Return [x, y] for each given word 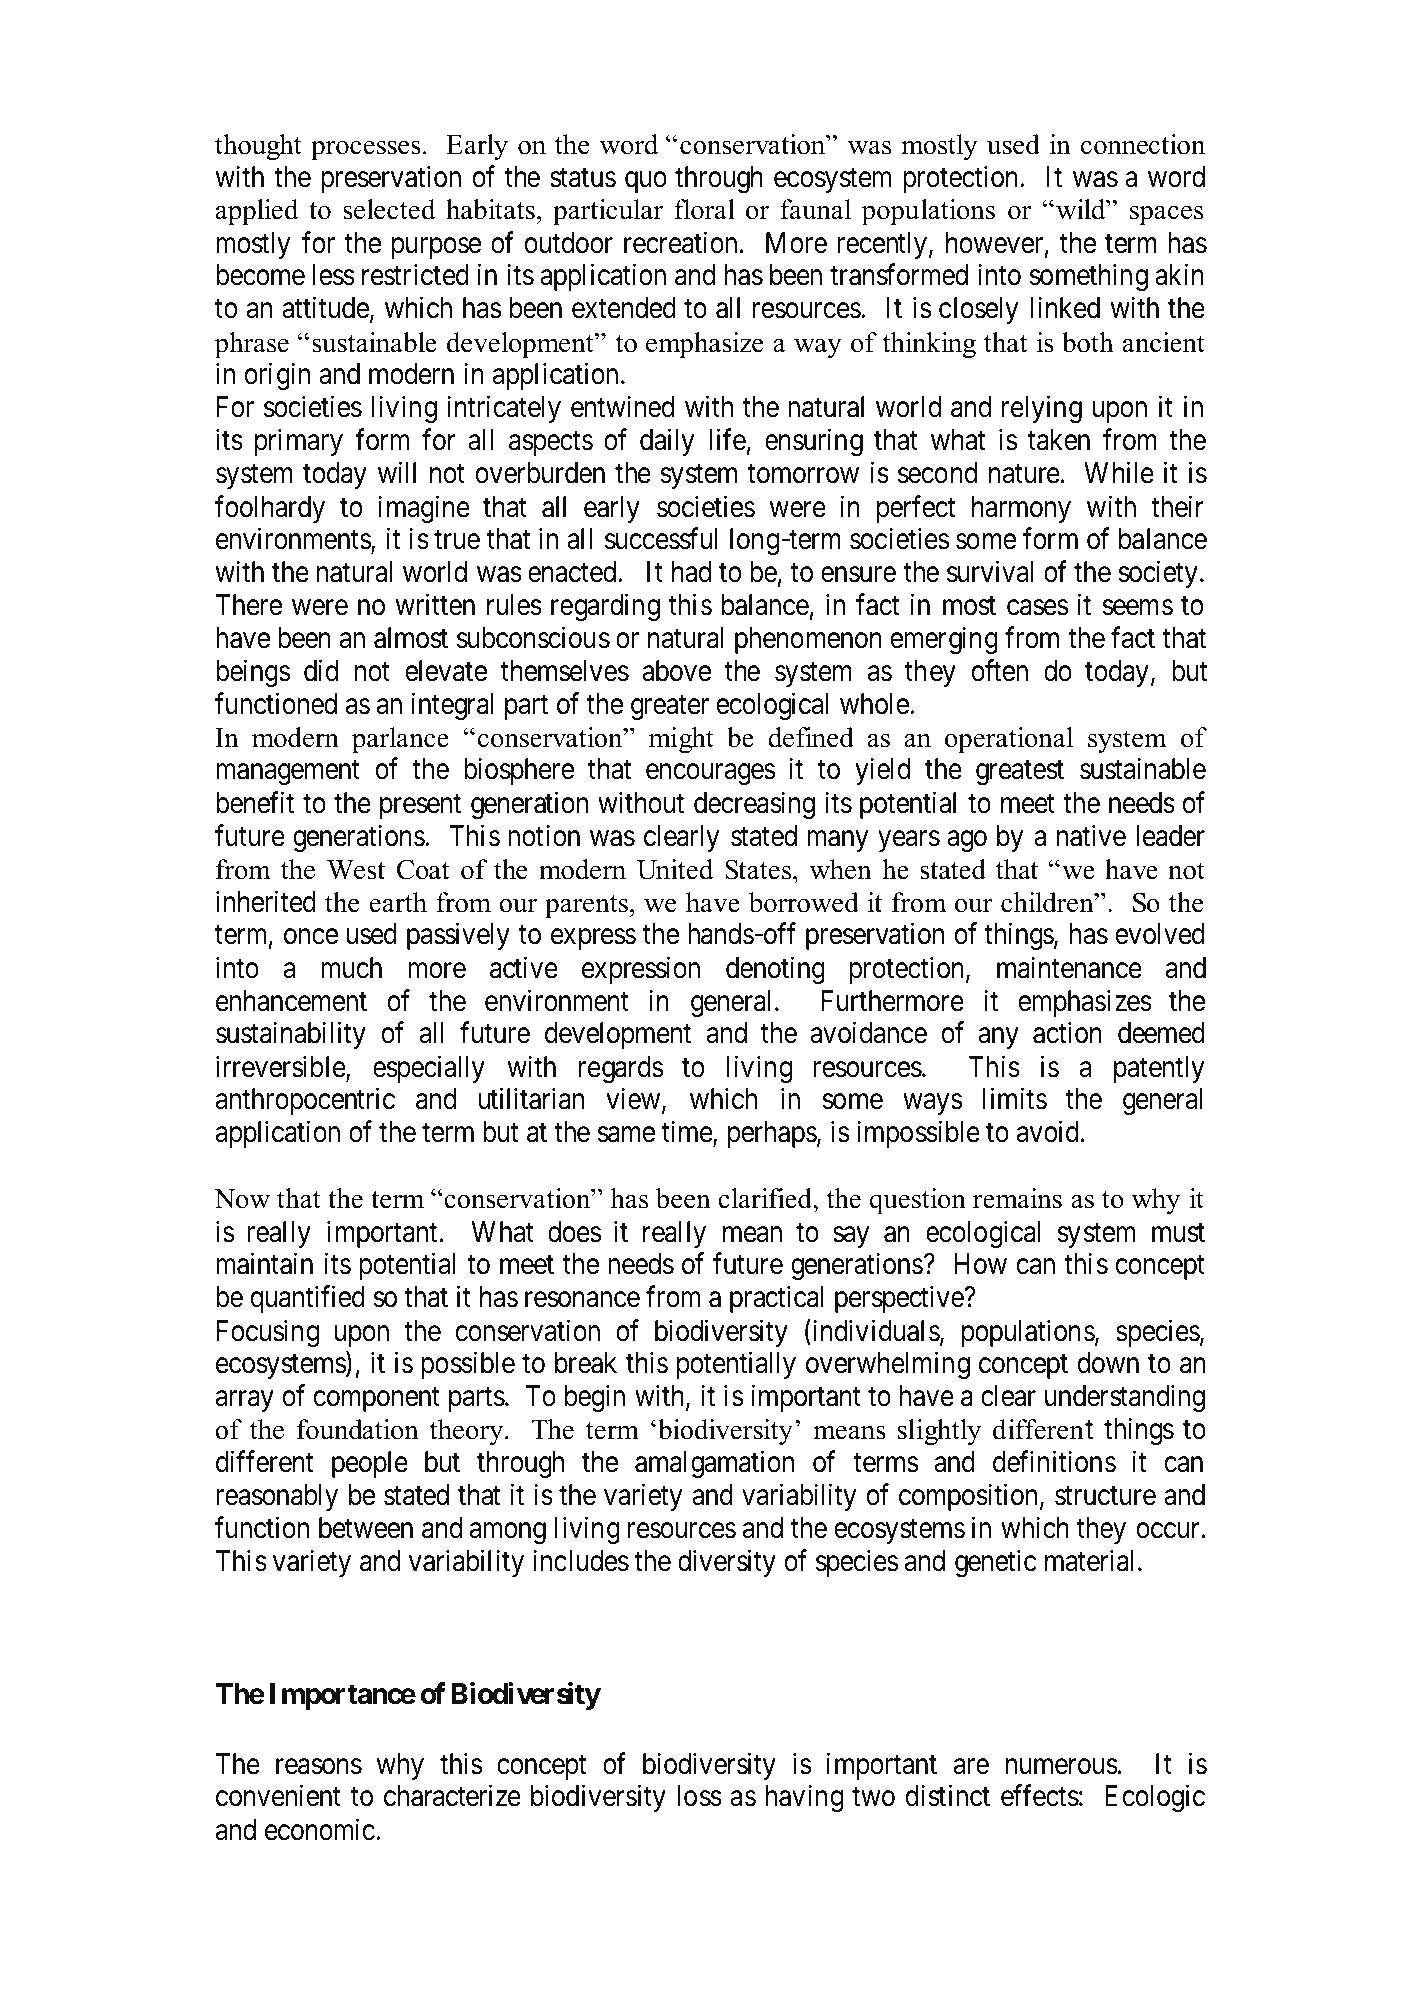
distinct [948, 1796]
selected [389, 209]
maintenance [1069, 967]
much [351, 968]
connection [1143, 144]
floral [704, 209]
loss [700, 1796]
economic [320, 1829]
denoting [775, 970]
